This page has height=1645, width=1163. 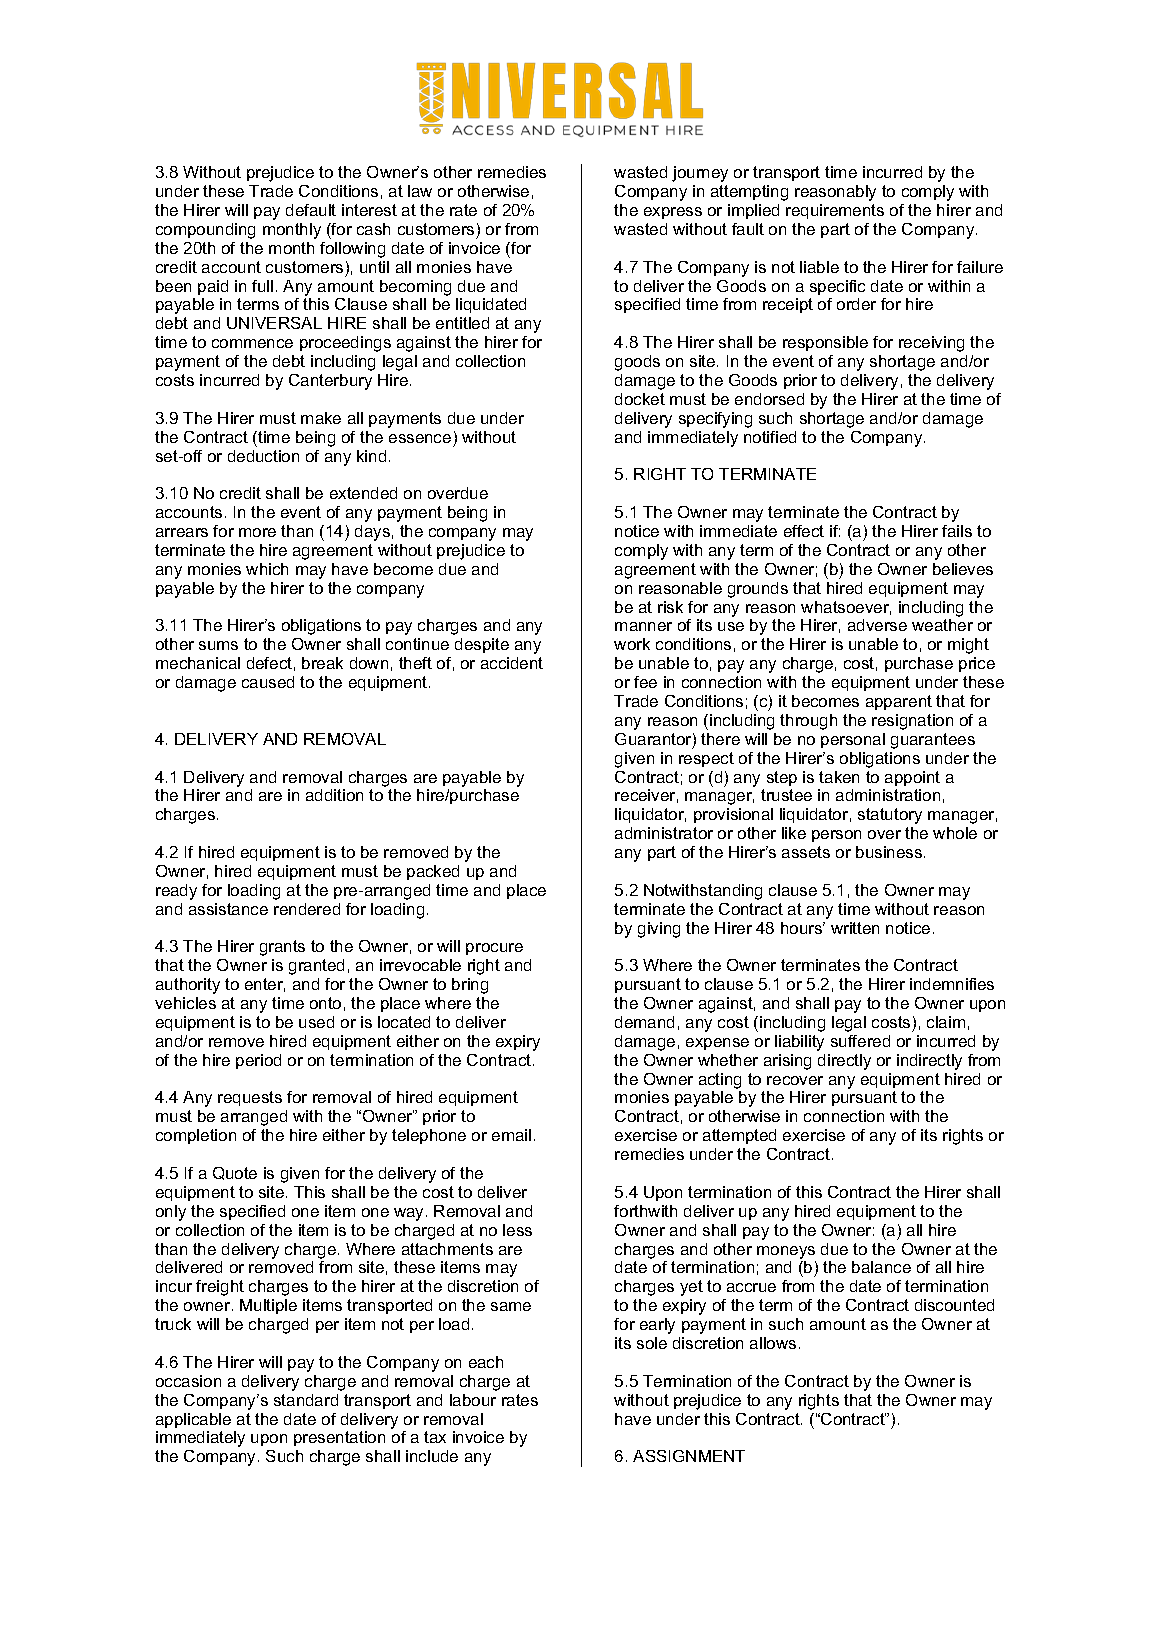 What do you see at coordinates (835, 211) in the page?
I see `requirements` at bounding box center [835, 211].
